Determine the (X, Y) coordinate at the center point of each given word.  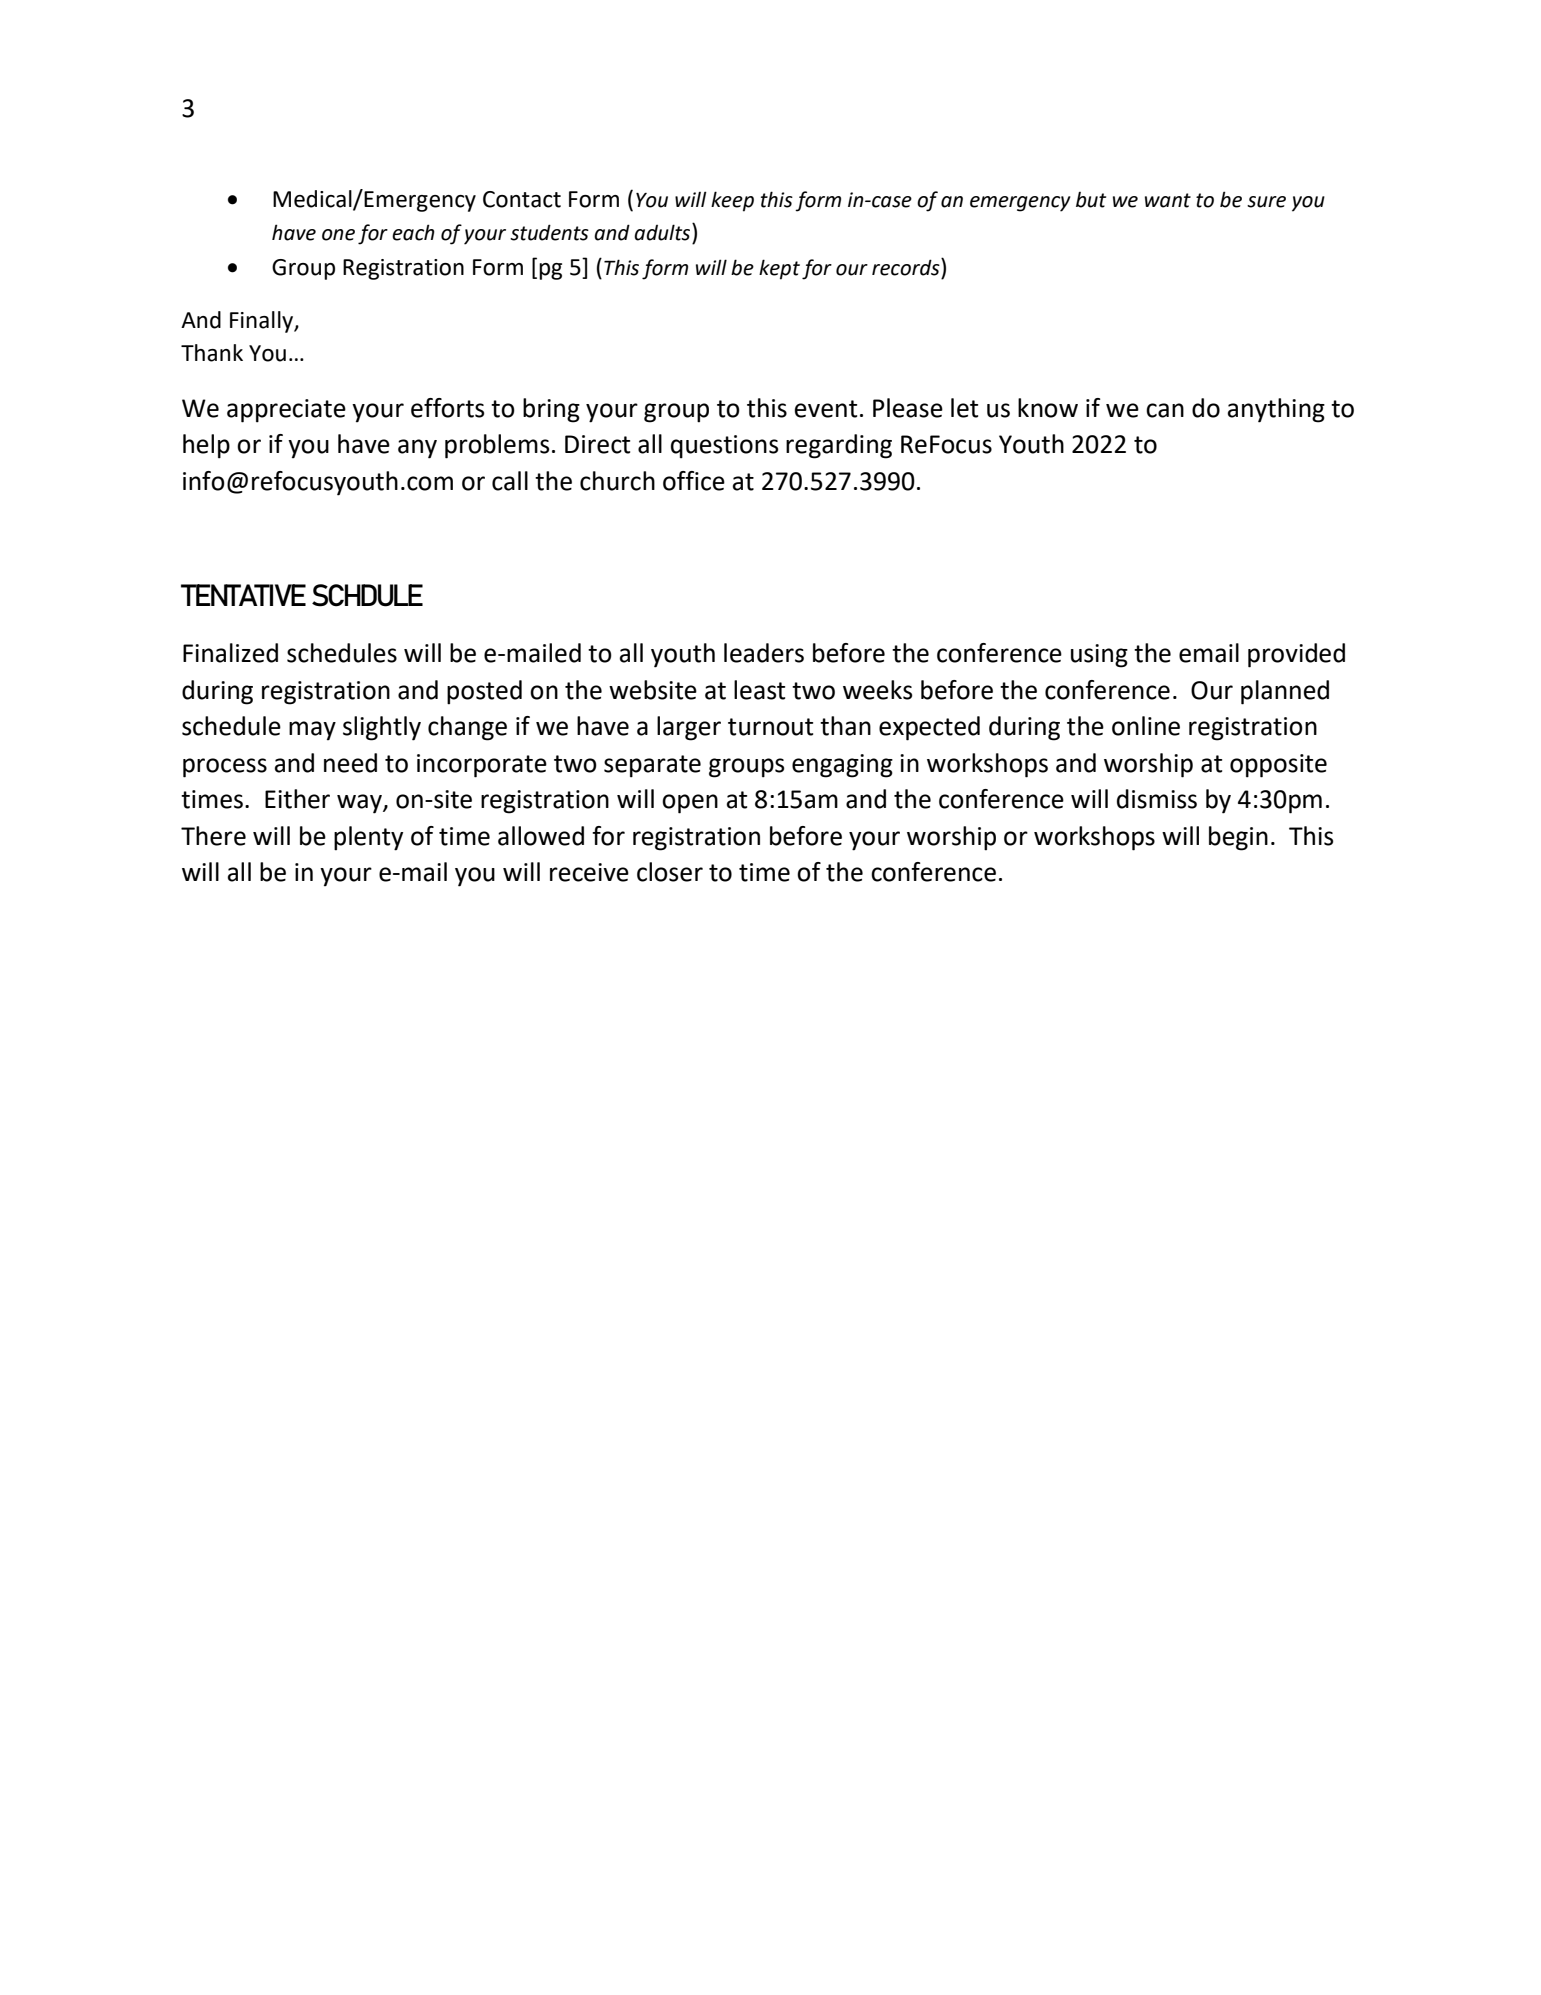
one (338, 235)
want (1168, 200)
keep (732, 201)
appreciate (286, 411)
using (1099, 656)
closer (670, 872)
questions (724, 447)
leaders (764, 653)
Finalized (230, 653)
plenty (368, 838)
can (1165, 410)
